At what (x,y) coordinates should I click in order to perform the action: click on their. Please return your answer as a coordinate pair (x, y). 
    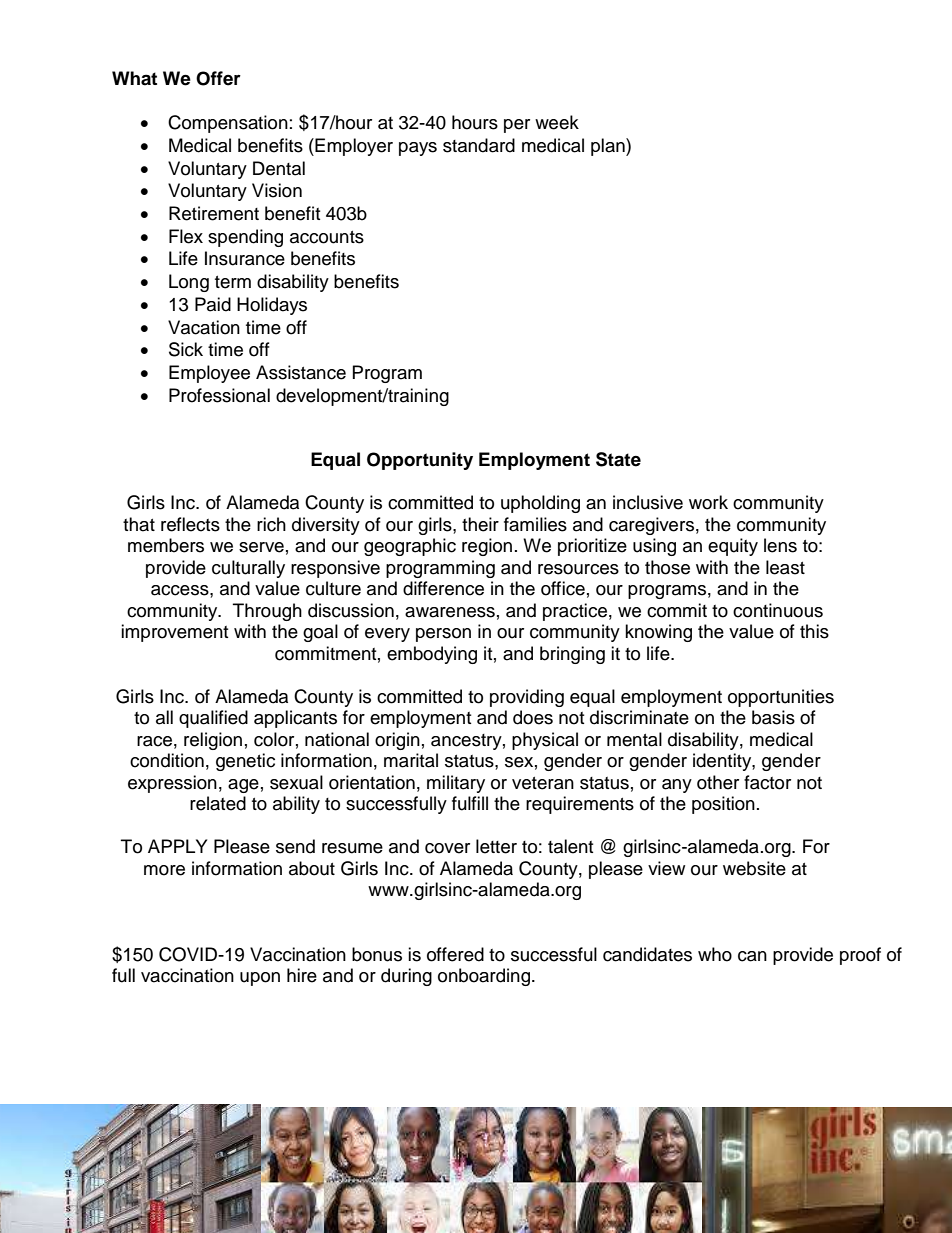
    Looking at the image, I should click on (480, 524).
